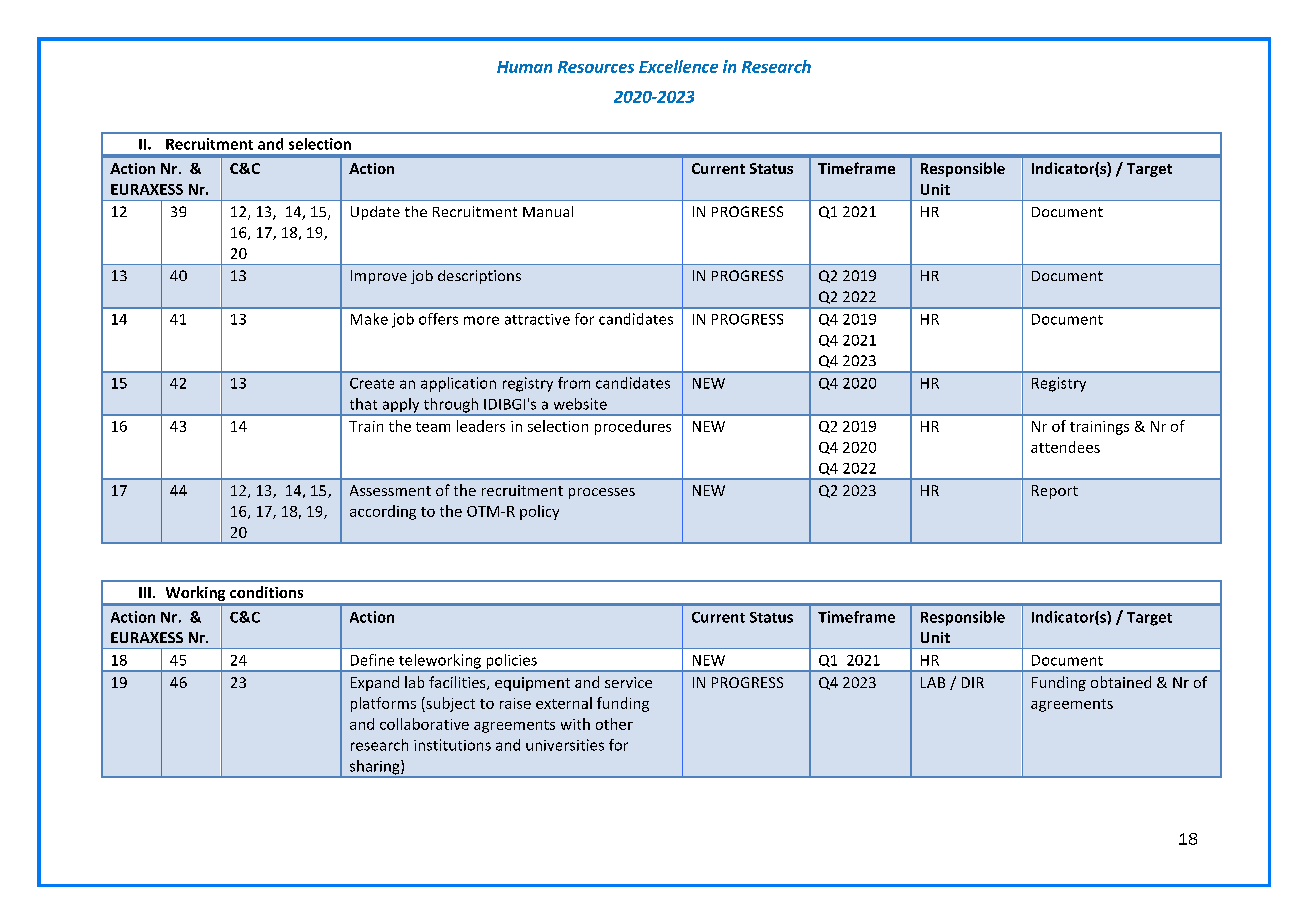  I want to click on Human, so click(524, 67).
